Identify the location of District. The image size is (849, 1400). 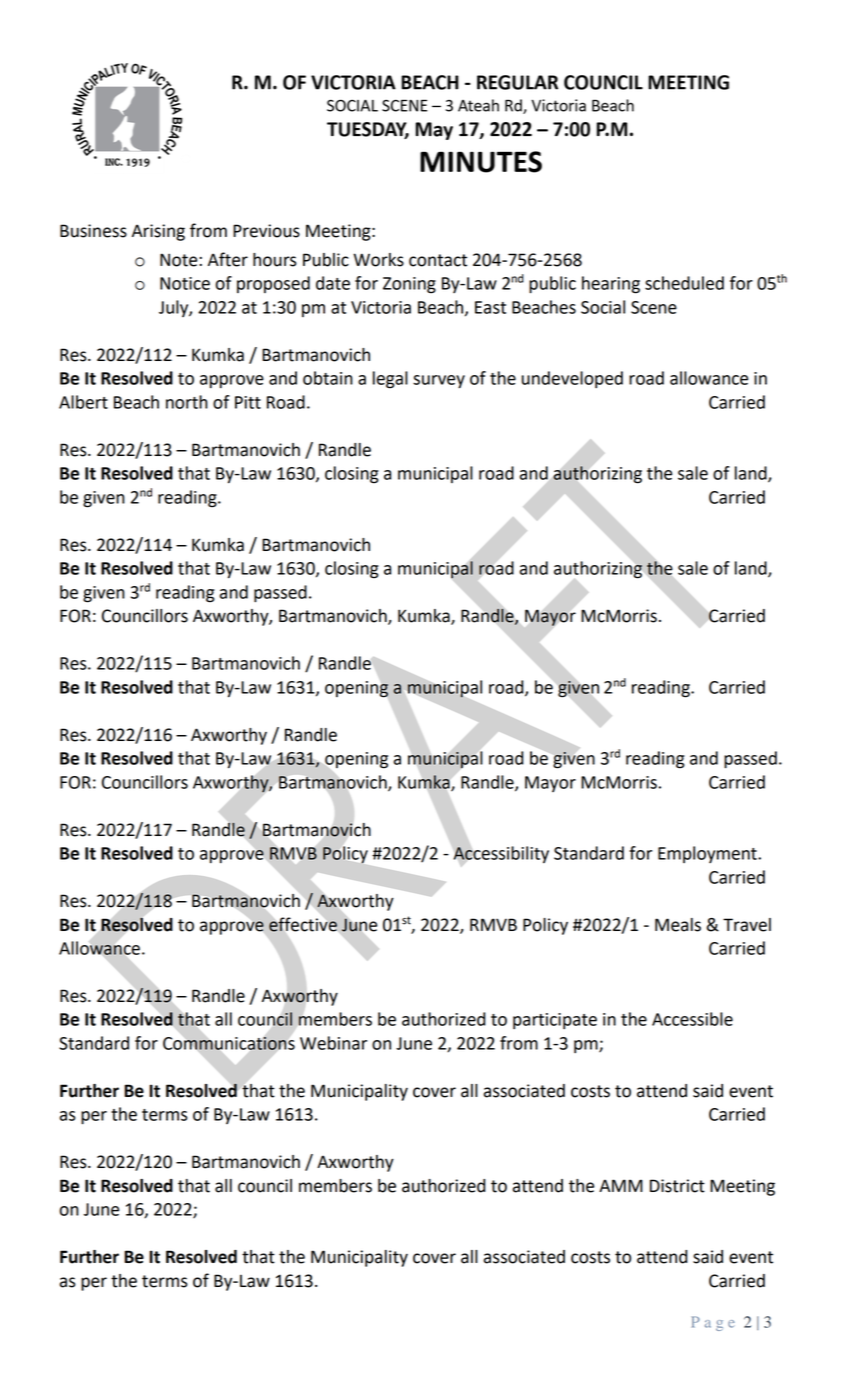
(677, 1186).
